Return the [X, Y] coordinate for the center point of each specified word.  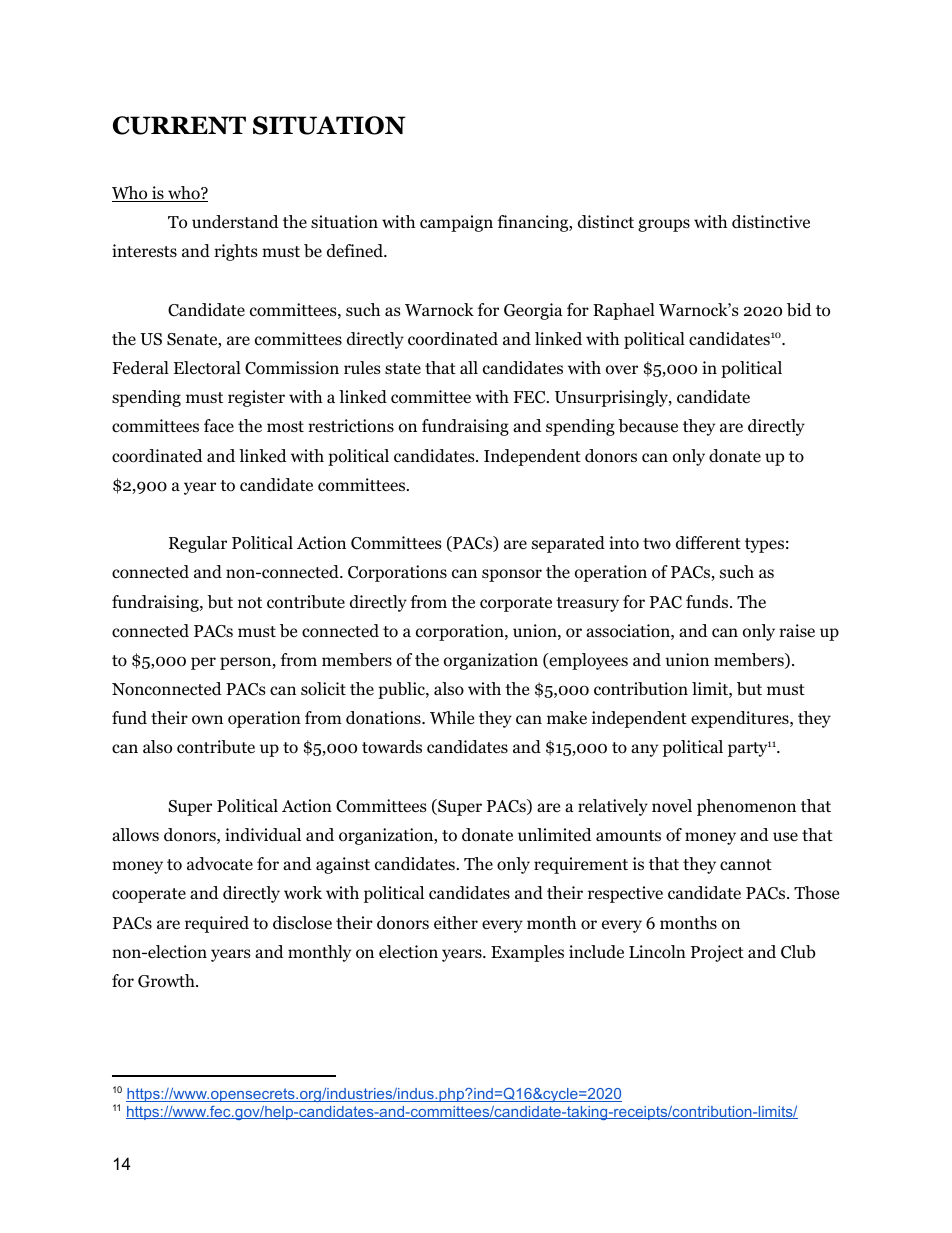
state [403, 368]
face [219, 425]
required [217, 924]
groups [664, 225]
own [207, 720]
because [648, 426]
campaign [456, 223]
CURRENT [179, 125]
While [452, 717]
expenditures [741, 719]
